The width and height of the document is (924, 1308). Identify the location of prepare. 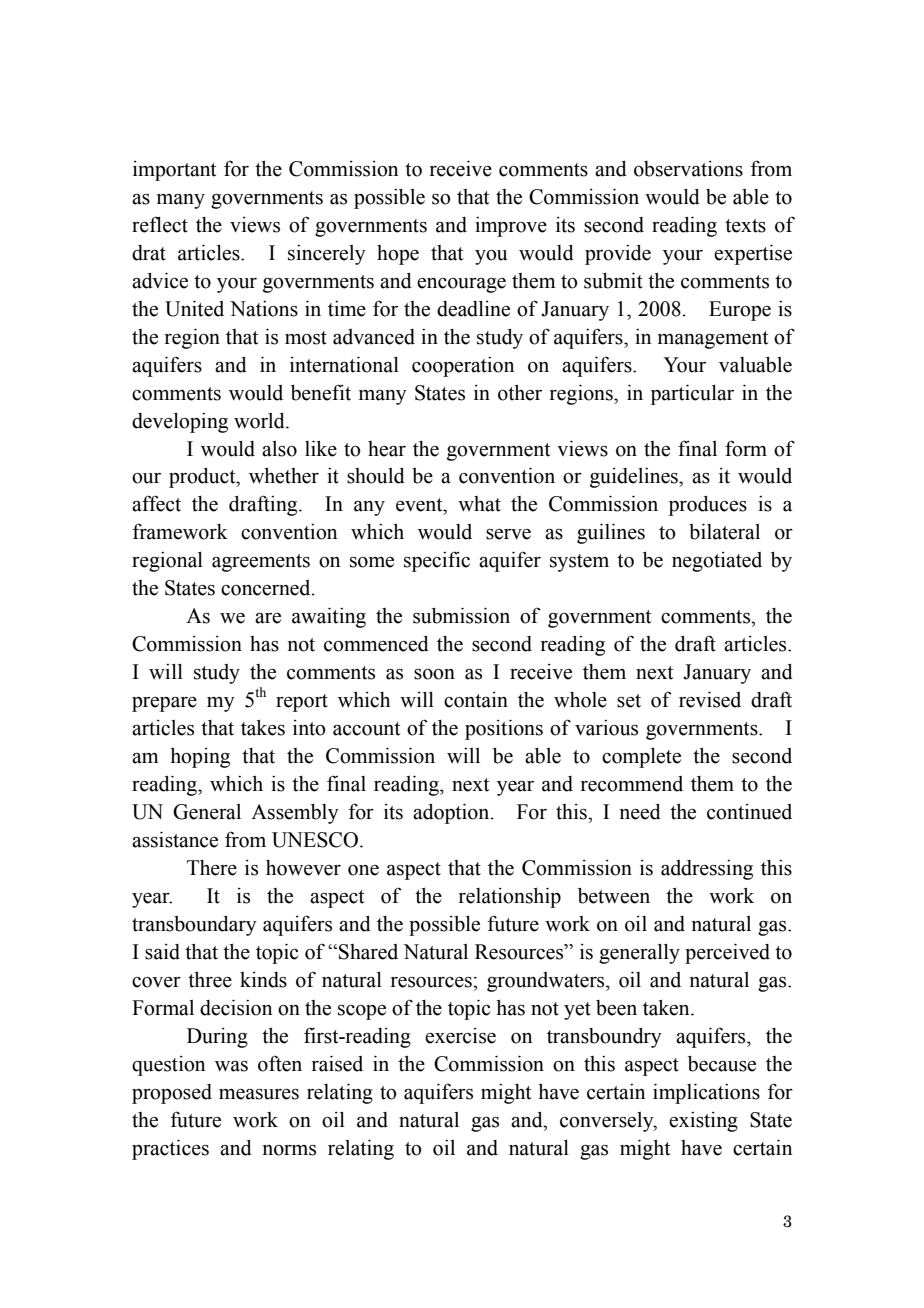
(164, 704).
